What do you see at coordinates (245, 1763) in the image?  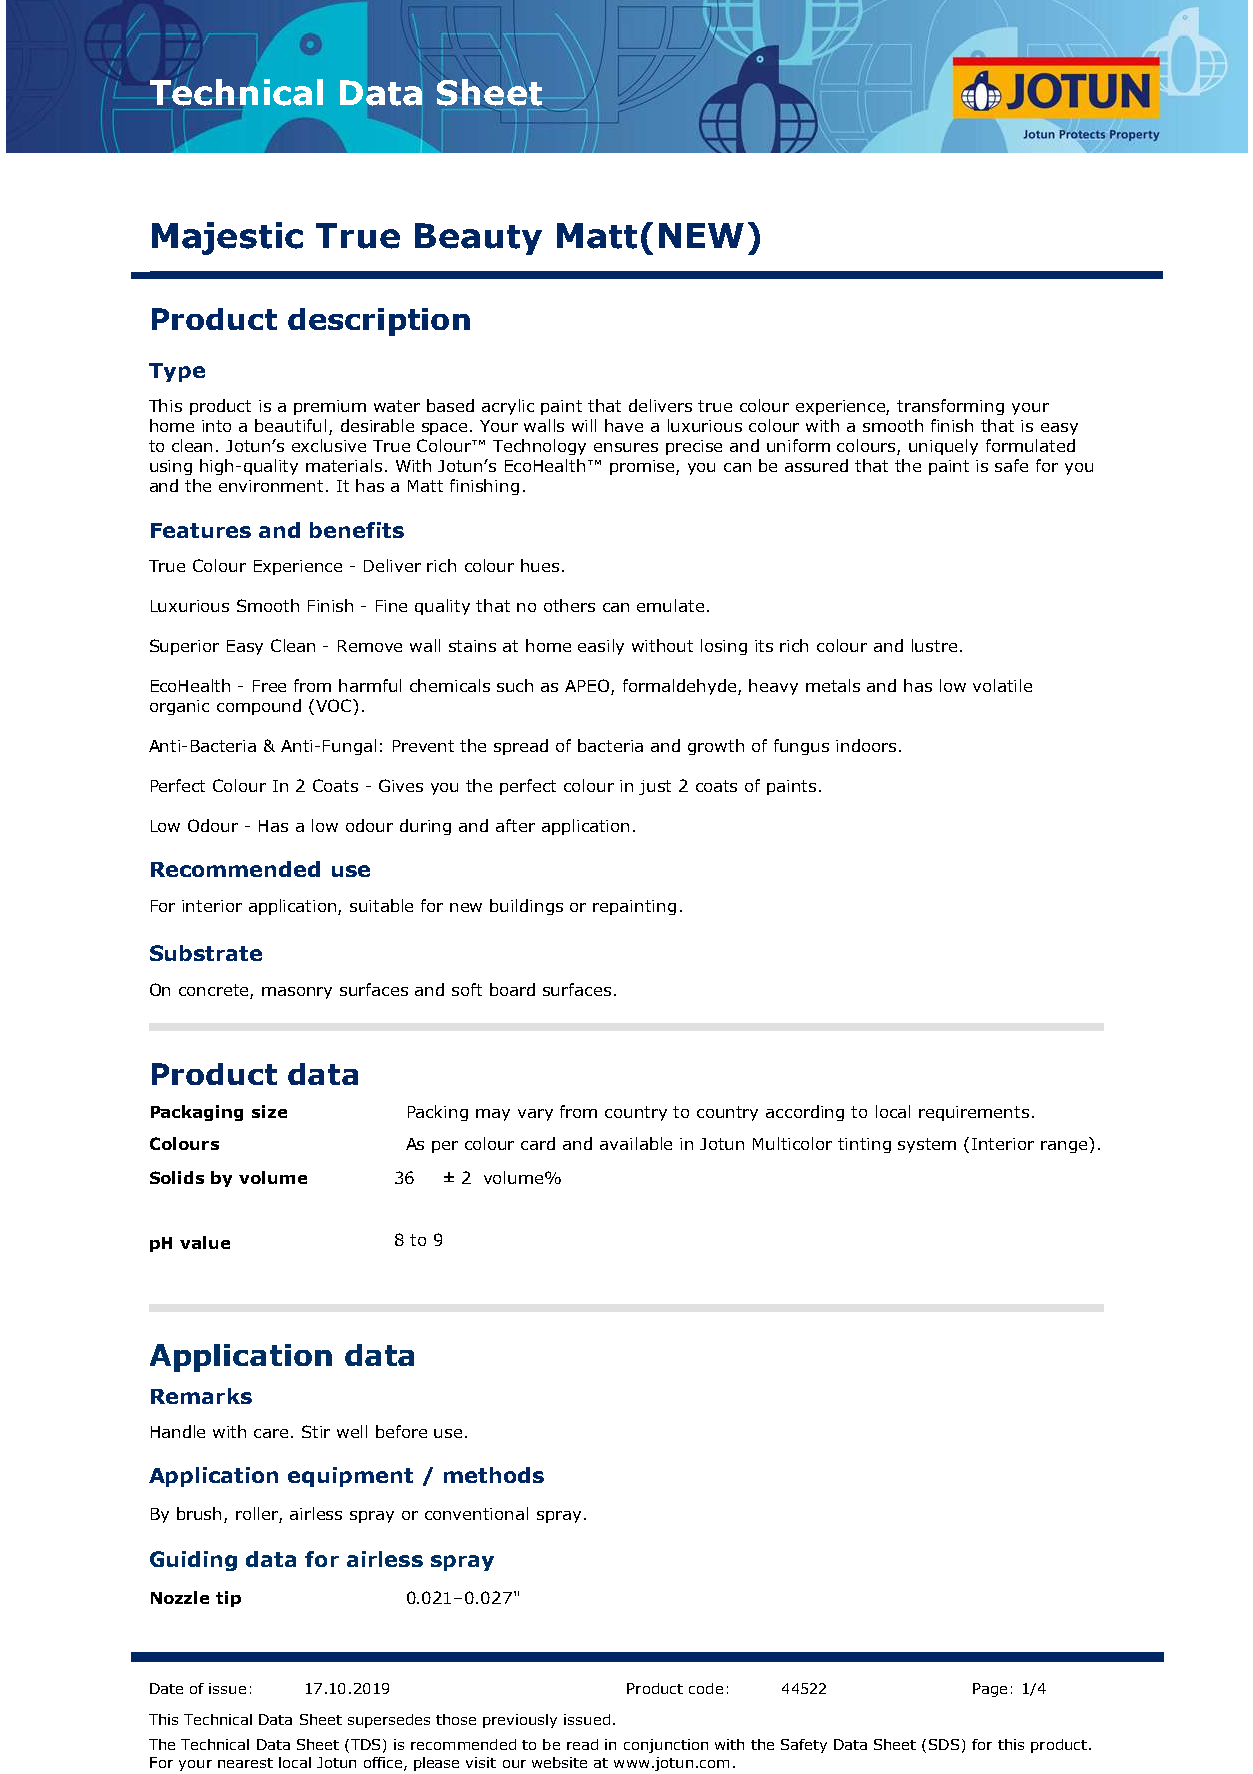 I see `nearest` at bounding box center [245, 1763].
